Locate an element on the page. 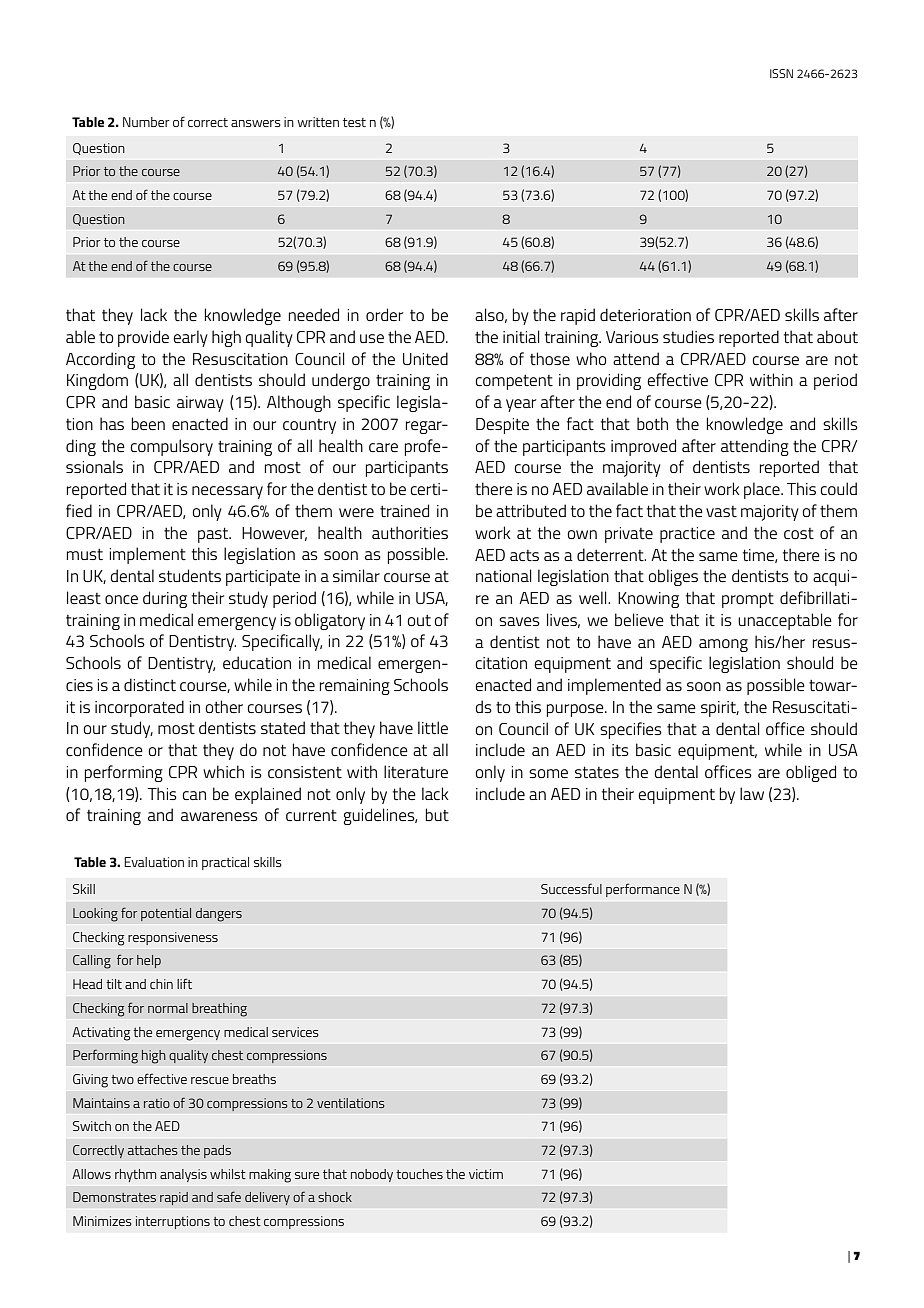  compulsory is located at coordinates (171, 447).
